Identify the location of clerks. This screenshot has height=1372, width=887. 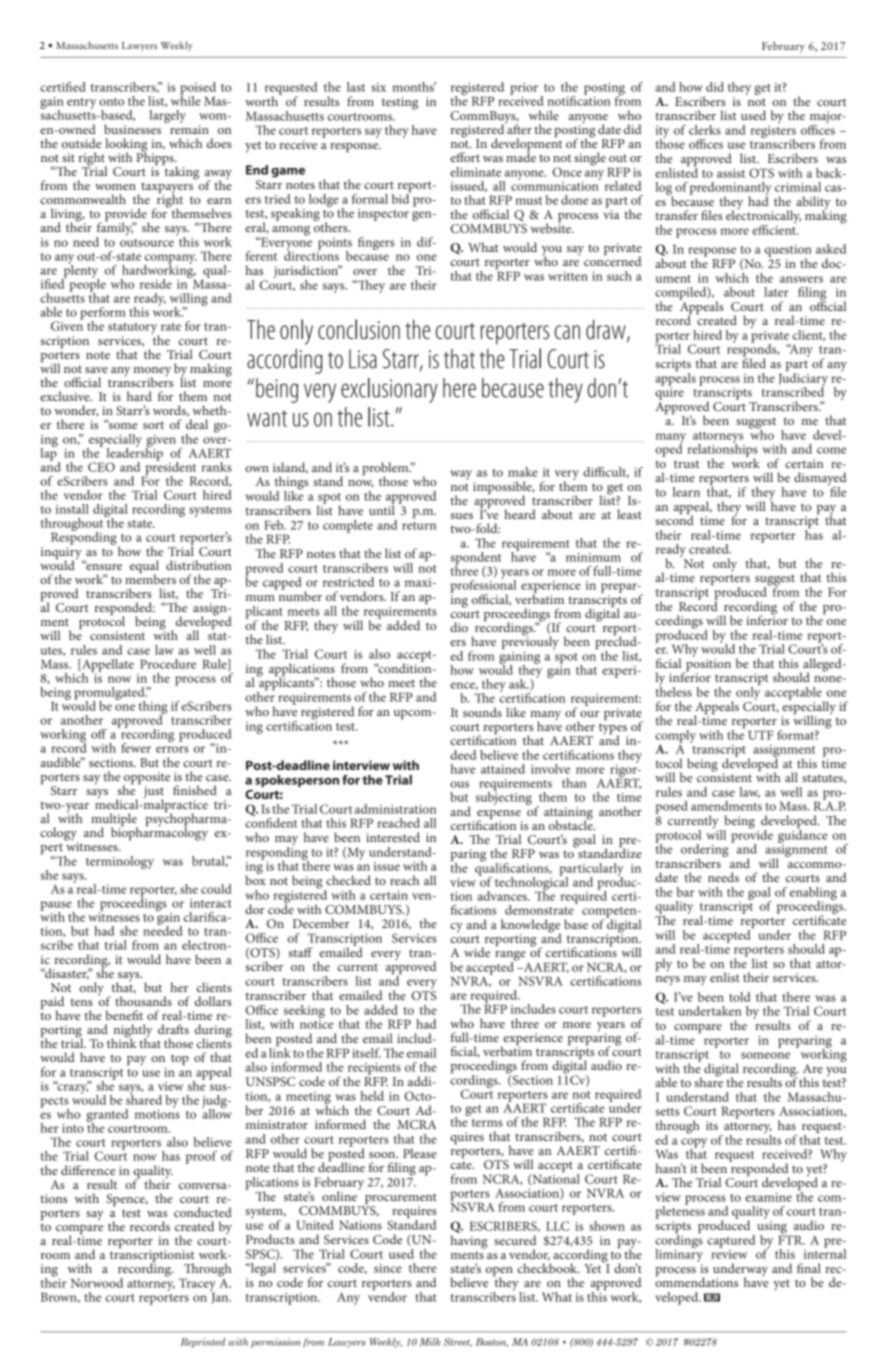
(705, 130).
